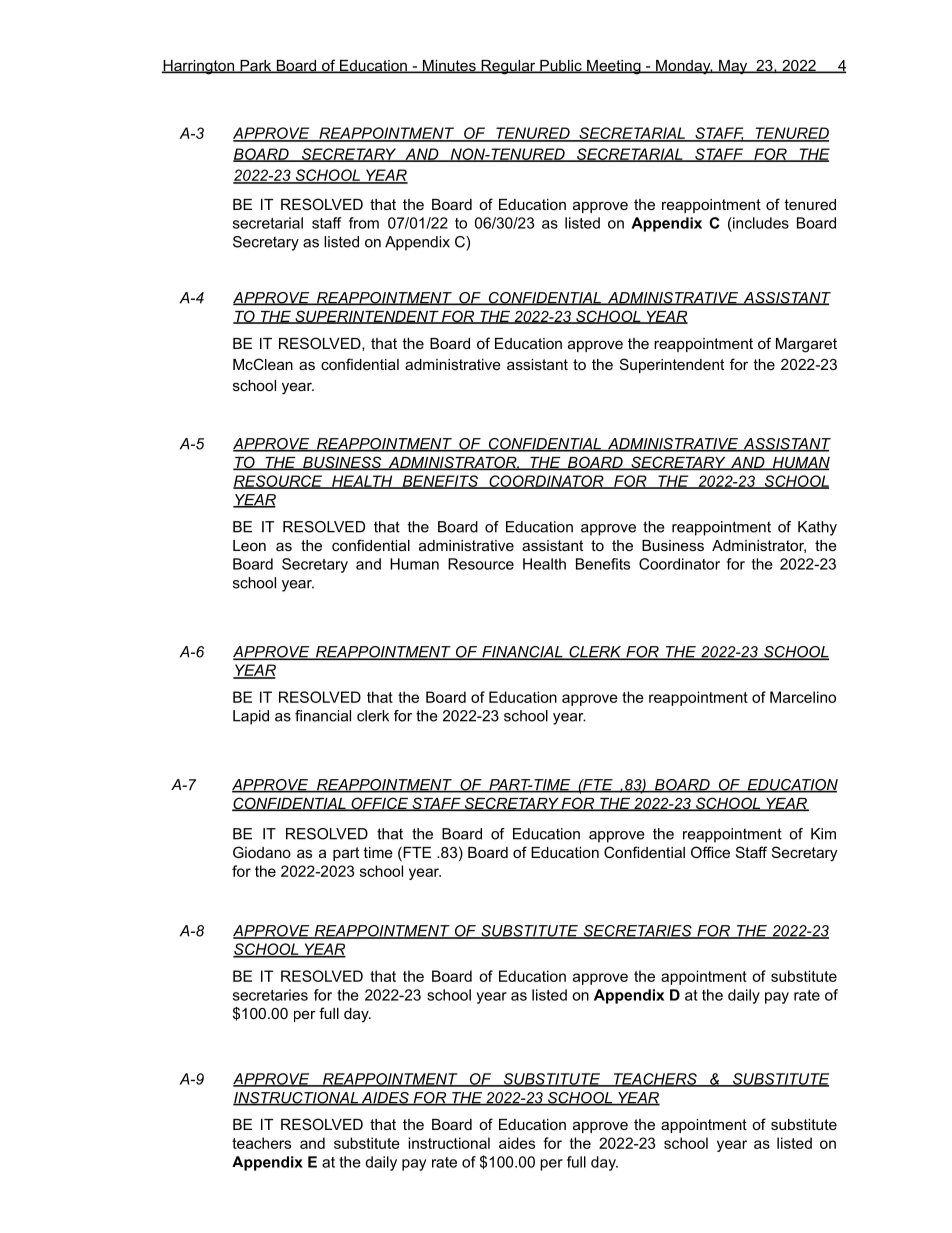 This screenshot has height=1233, width=952. Describe the element at coordinates (733, 67) in the screenshot. I see `May` at that location.
